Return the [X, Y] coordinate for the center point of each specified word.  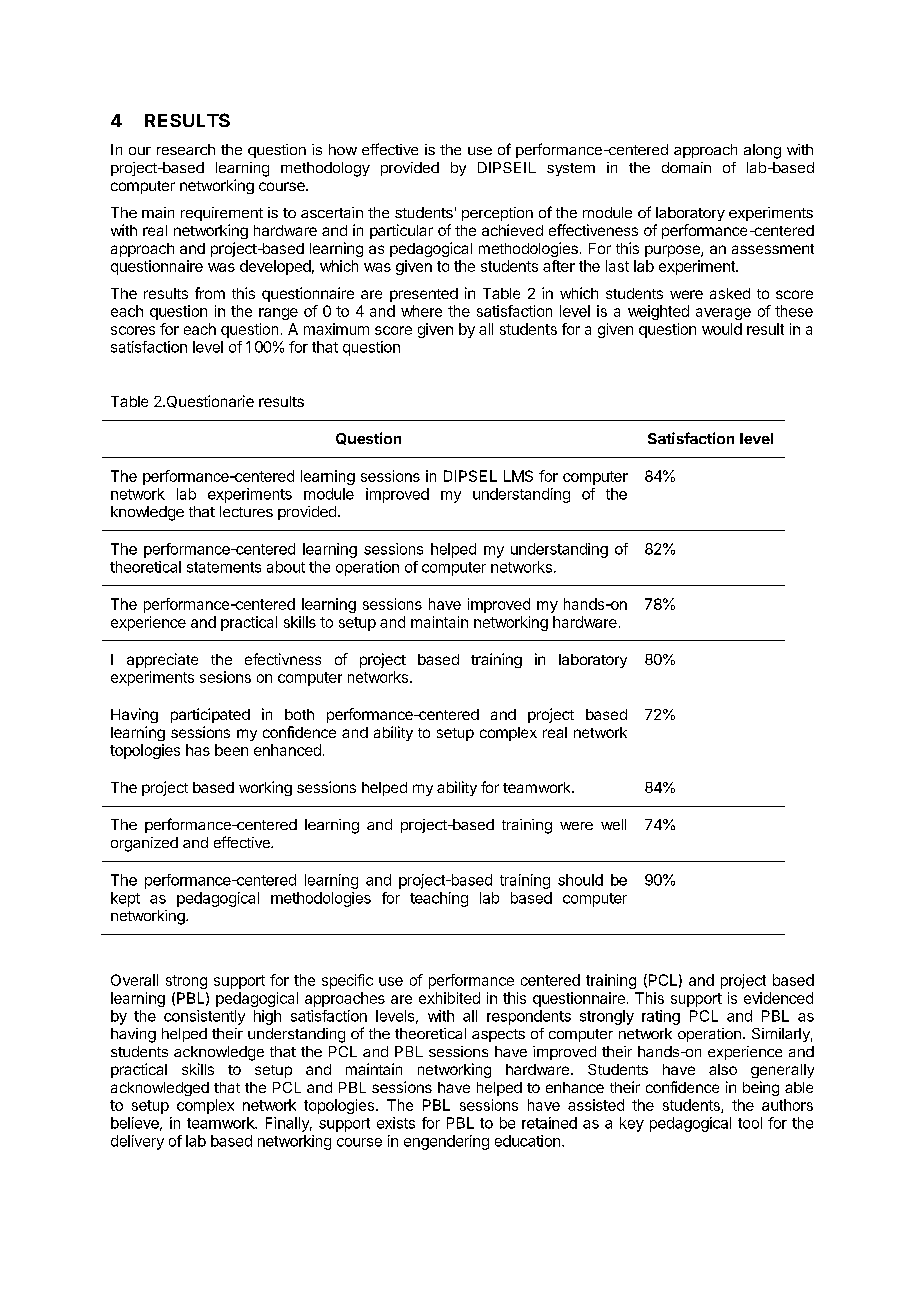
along [762, 151]
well [613, 824]
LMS [518, 476]
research [186, 149]
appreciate [162, 660]
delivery [137, 1142]
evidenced [778, 998]
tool [750, 1123]
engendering [446, 1142]
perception [497, 214]
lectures [246, 511]
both [299, 714]
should [580, 880]
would [722, 329]
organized [144, 844]
